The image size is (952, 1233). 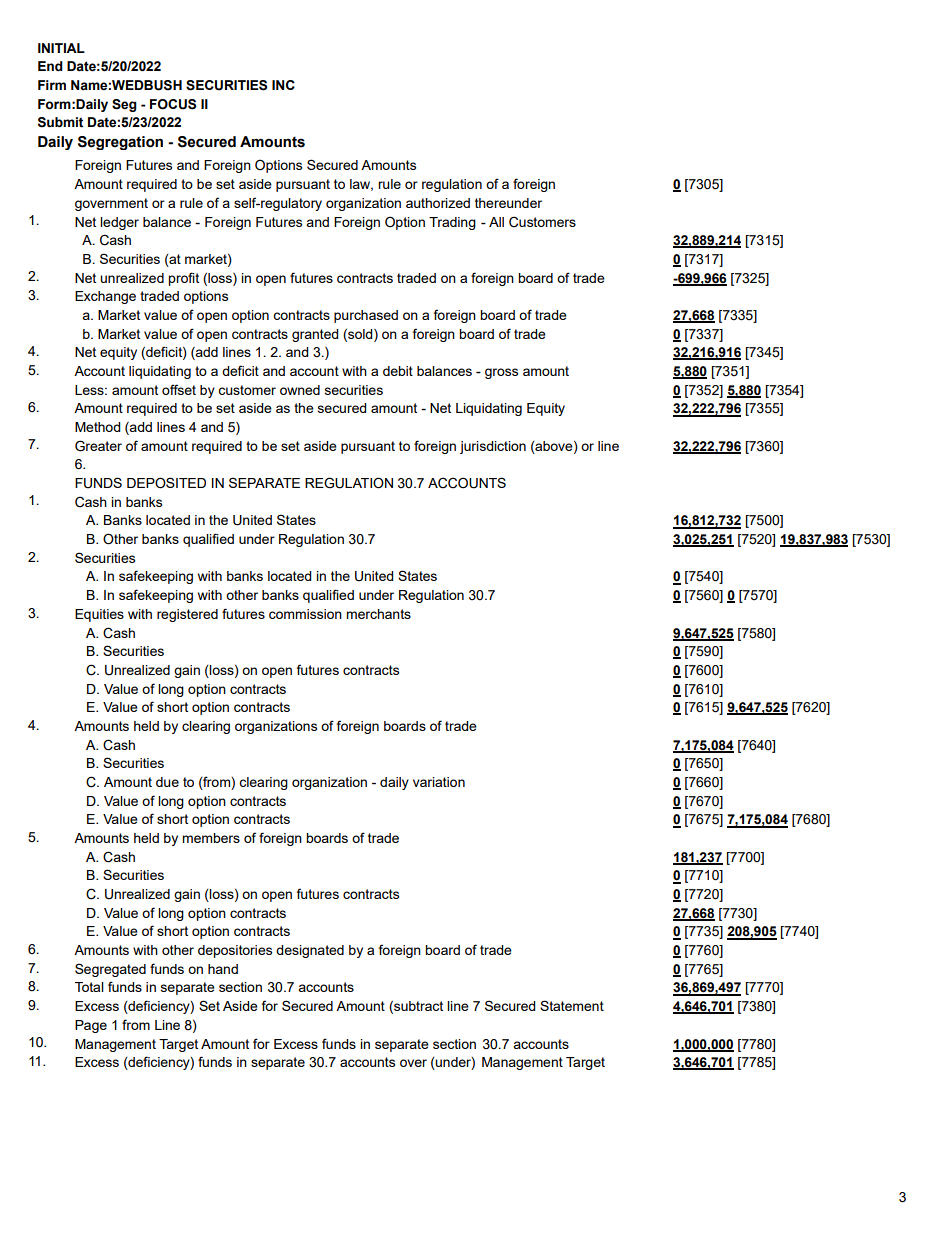 I want to click on gross, so click(x=501, y=373).
